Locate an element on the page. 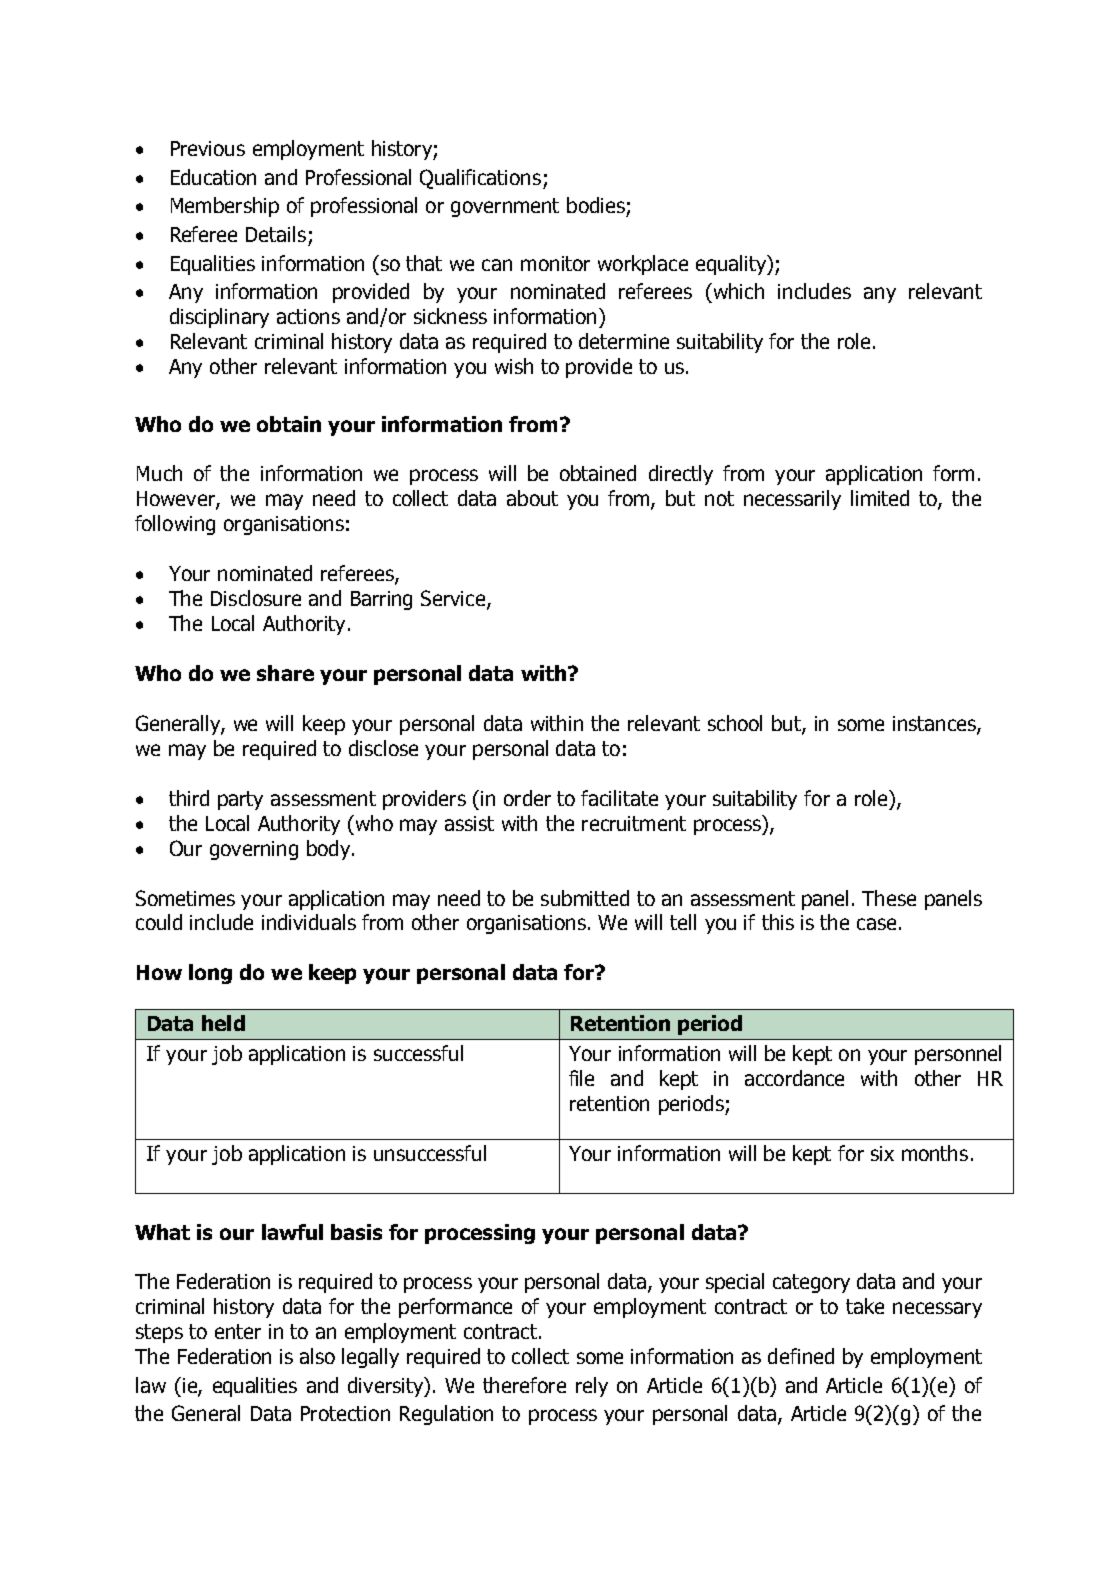 The height and width of the image is (1579, 1117). submitted is located at coordinates (585, 898).
